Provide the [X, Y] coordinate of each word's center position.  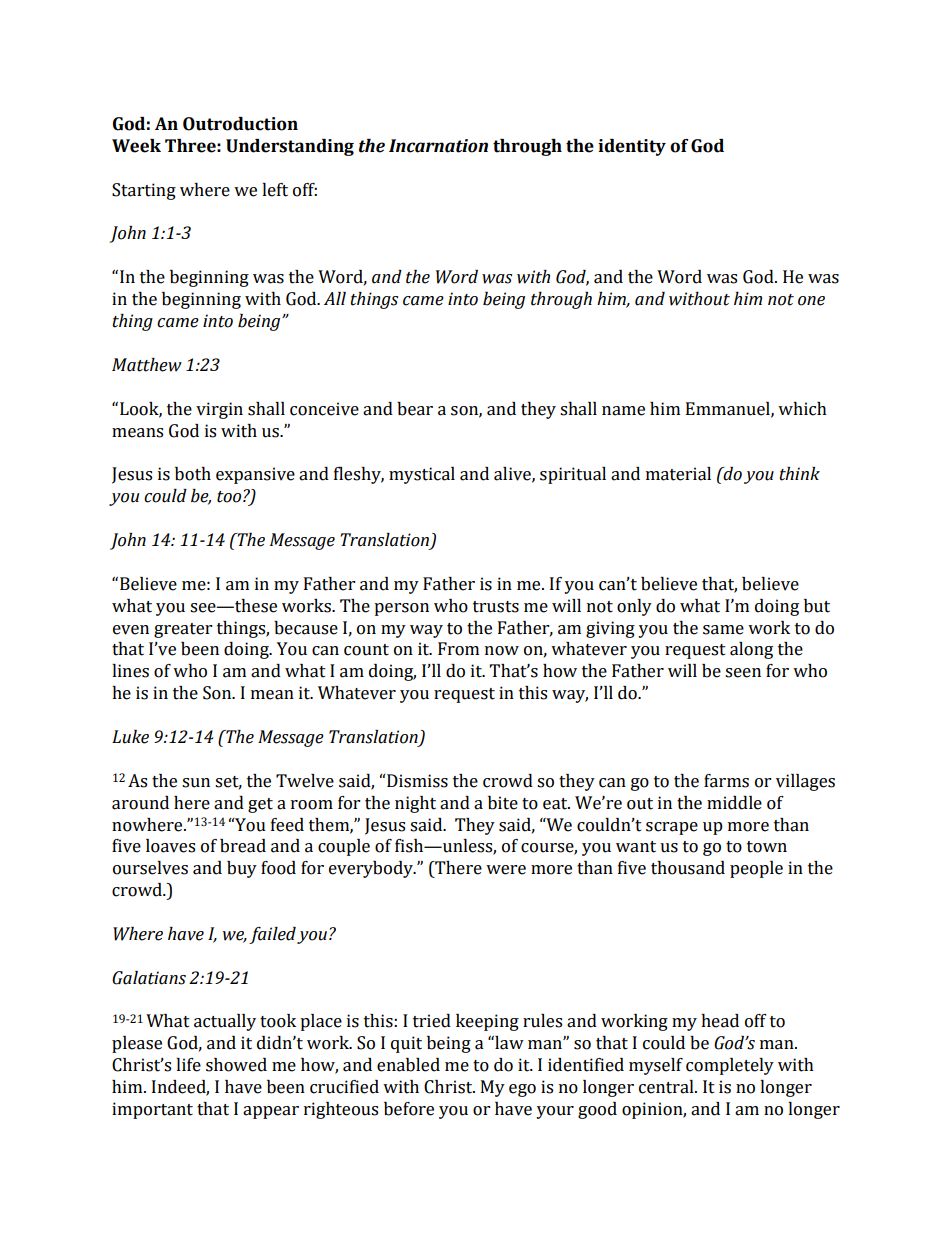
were [506, 870]
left [275, 190]
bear [415, 409]
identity [632, 147]
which [802, 409]
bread [243, 846]
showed [236, 1065]
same [723, 630]
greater [183, 630]
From [458, 649]
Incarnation [438, 146]
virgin [219, 410]
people [756, 869]
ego [522, 1090]
